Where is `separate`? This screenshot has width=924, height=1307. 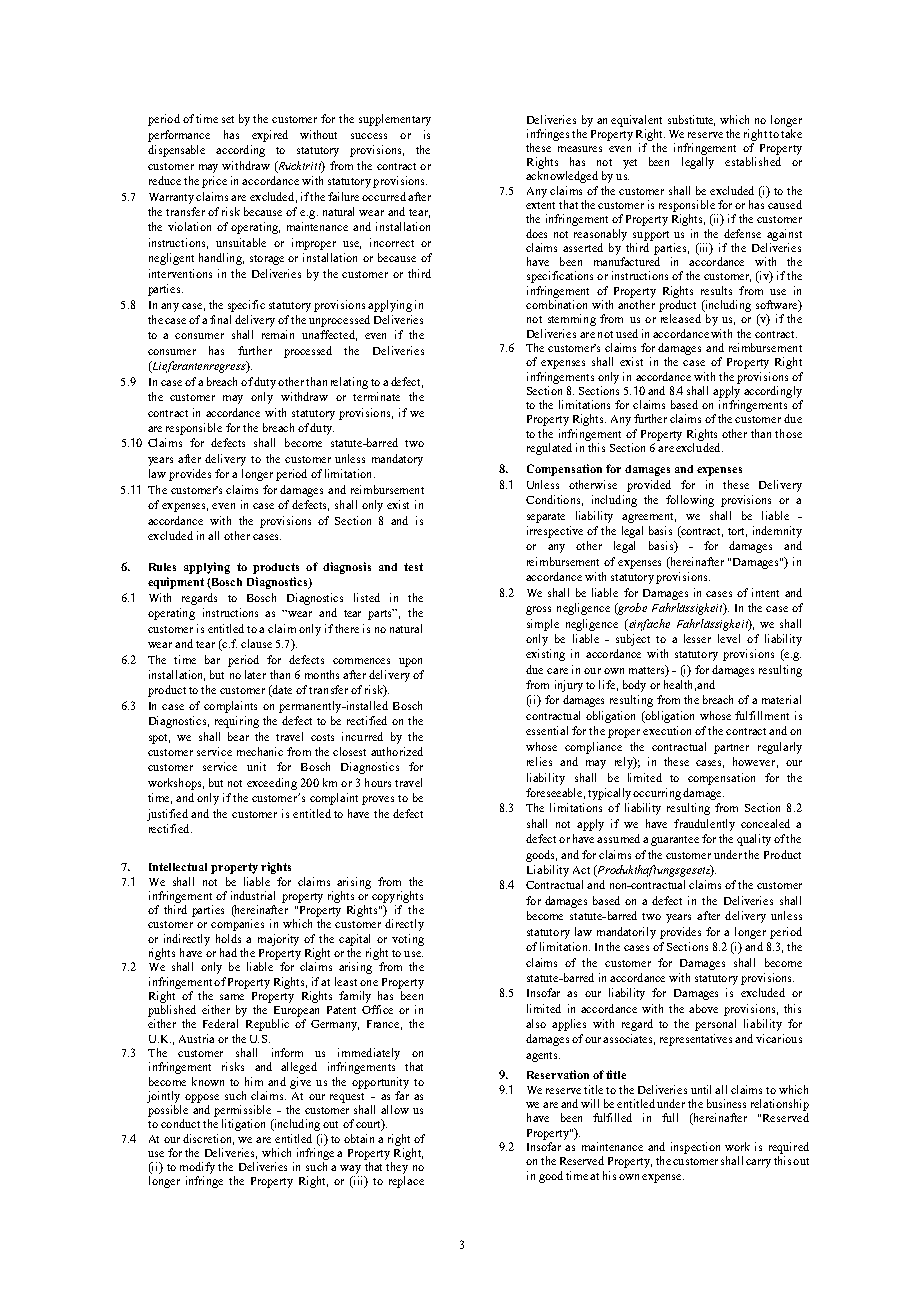 separate is located at coordinates (546, 518).
